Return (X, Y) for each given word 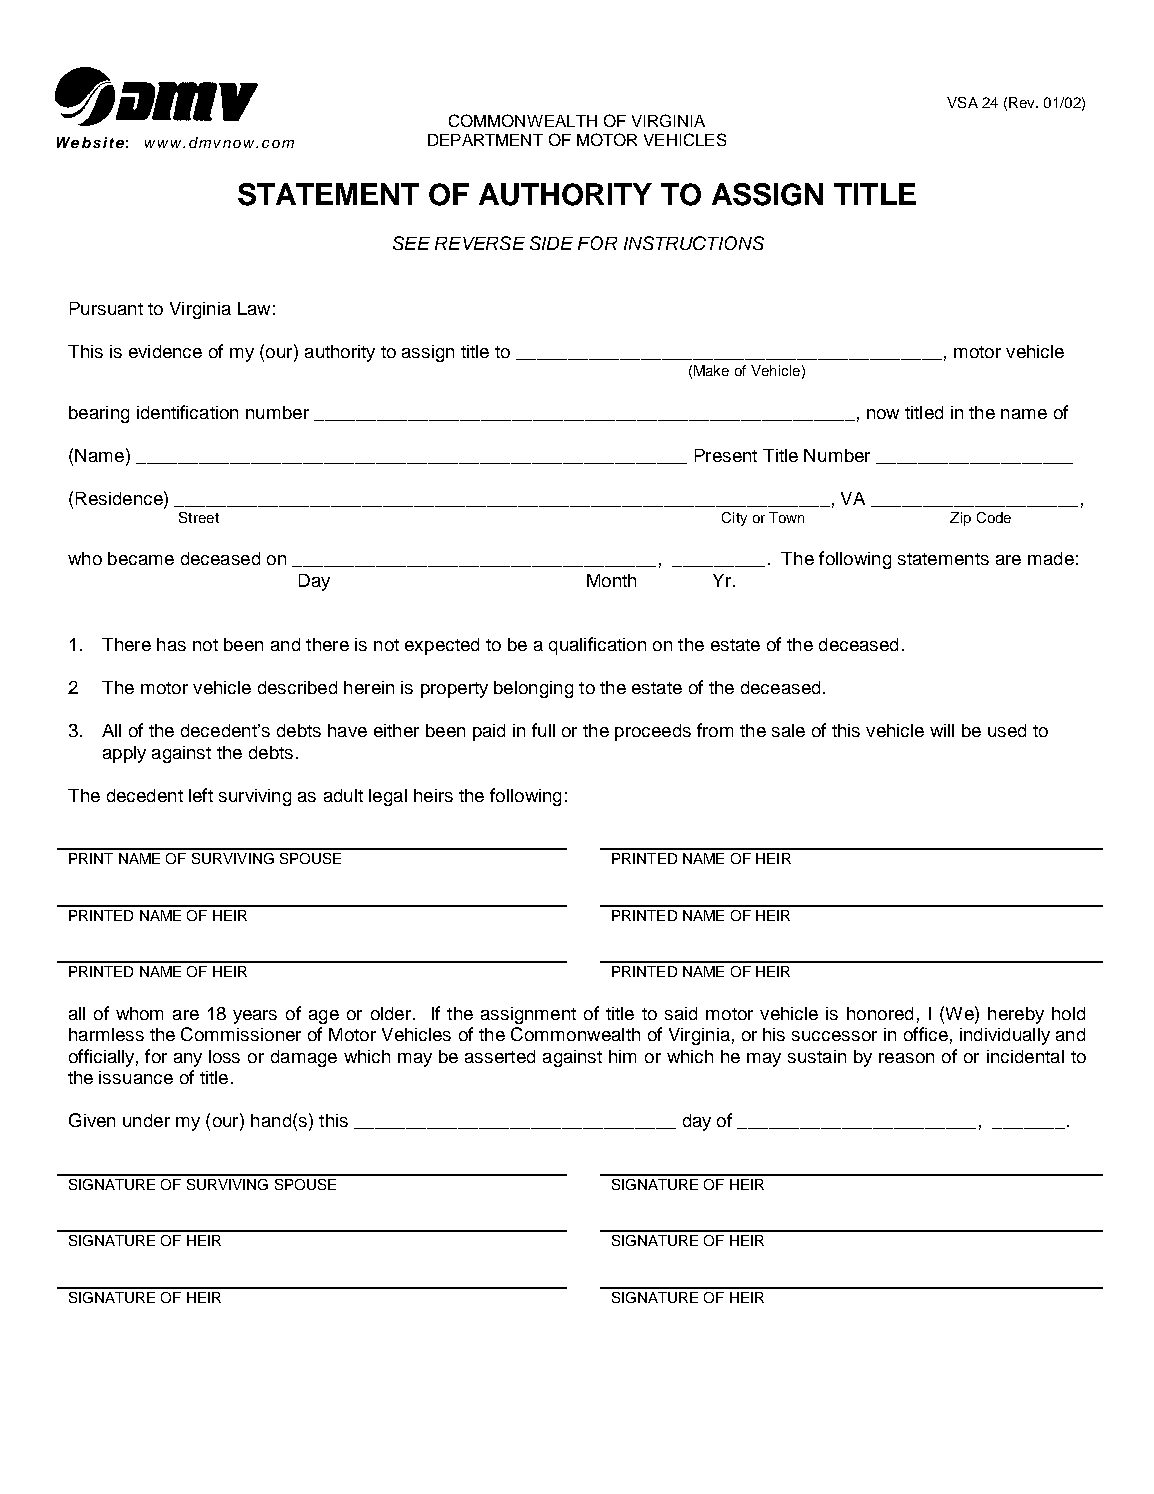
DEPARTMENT (485, 140)
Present (726, 455)
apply (124, 754)
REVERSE (480, 243)
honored (880, 1013)
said (681, 1013)
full (543, 730)
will (942, 730)
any (188, 1060)
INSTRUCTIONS (694, 243)
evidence (165, 351)
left (201, 795)
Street (199, 517)
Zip (960, 519)
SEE (411, 243)
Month (611, 580)
